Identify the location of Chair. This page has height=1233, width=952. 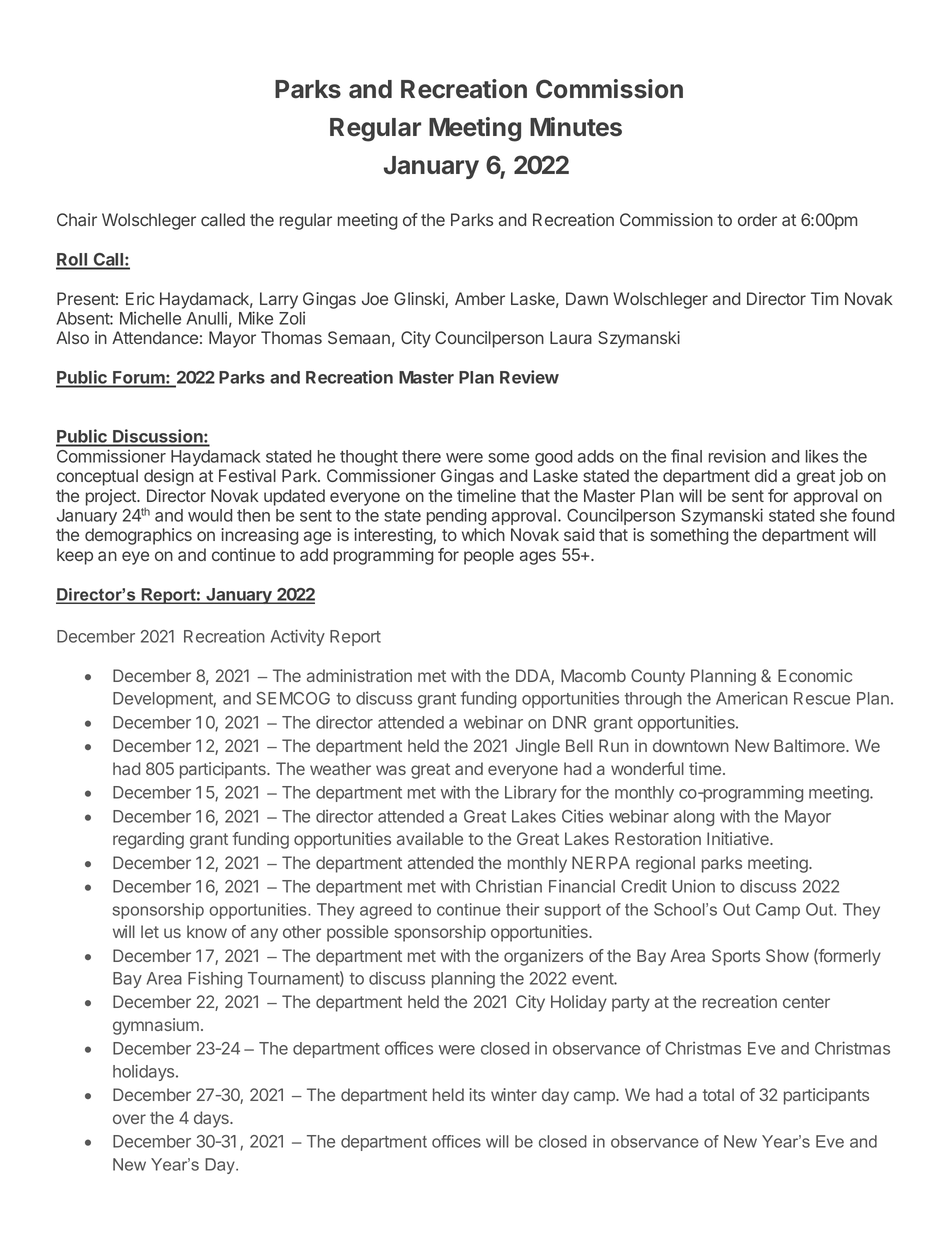
(77, 219).
